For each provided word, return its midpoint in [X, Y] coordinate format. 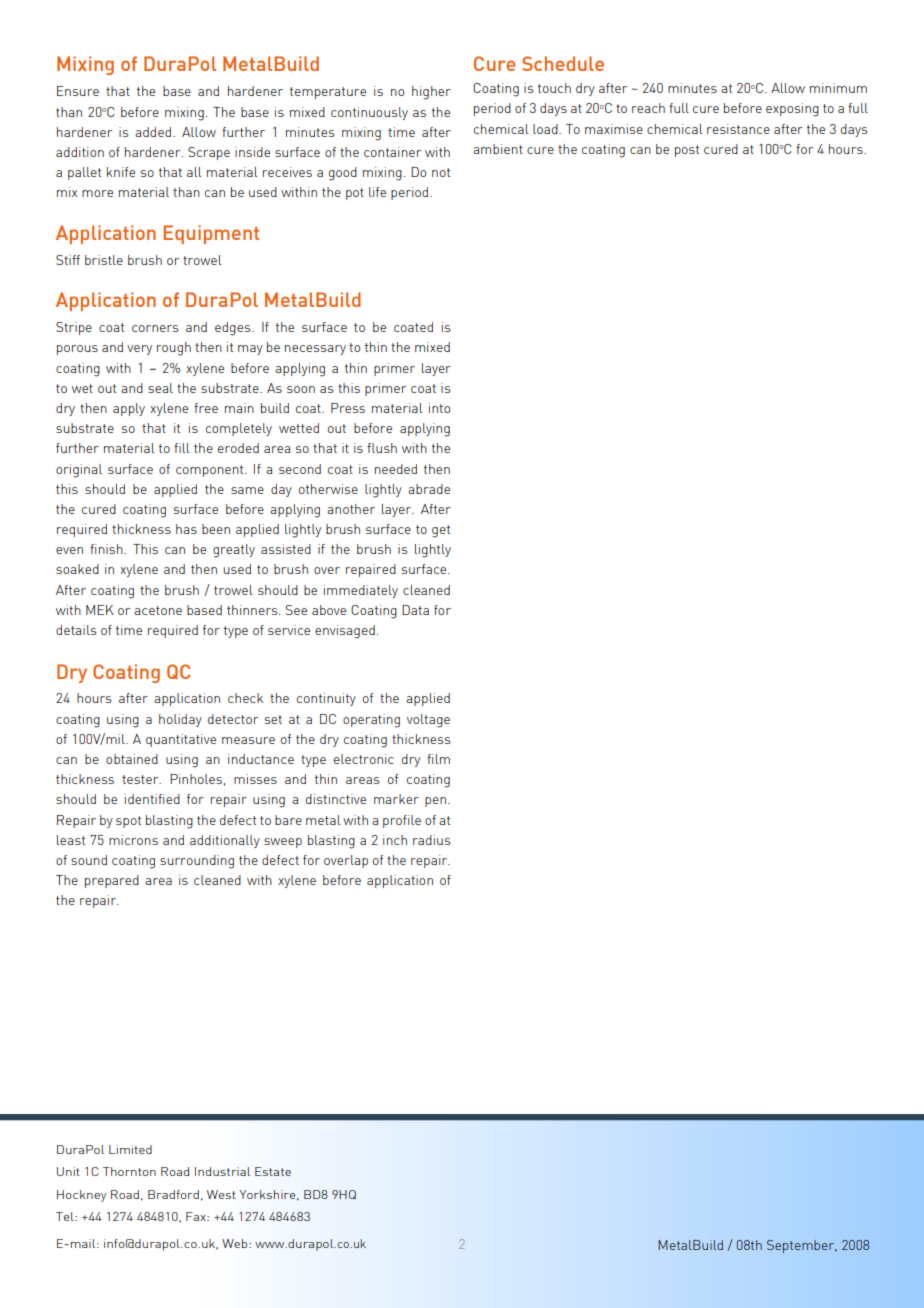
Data [415, 610]
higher [431, 93]
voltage [428, 721]
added [153, 132]
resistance [738, 129]
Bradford [173, 1194]
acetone [158, 610]
